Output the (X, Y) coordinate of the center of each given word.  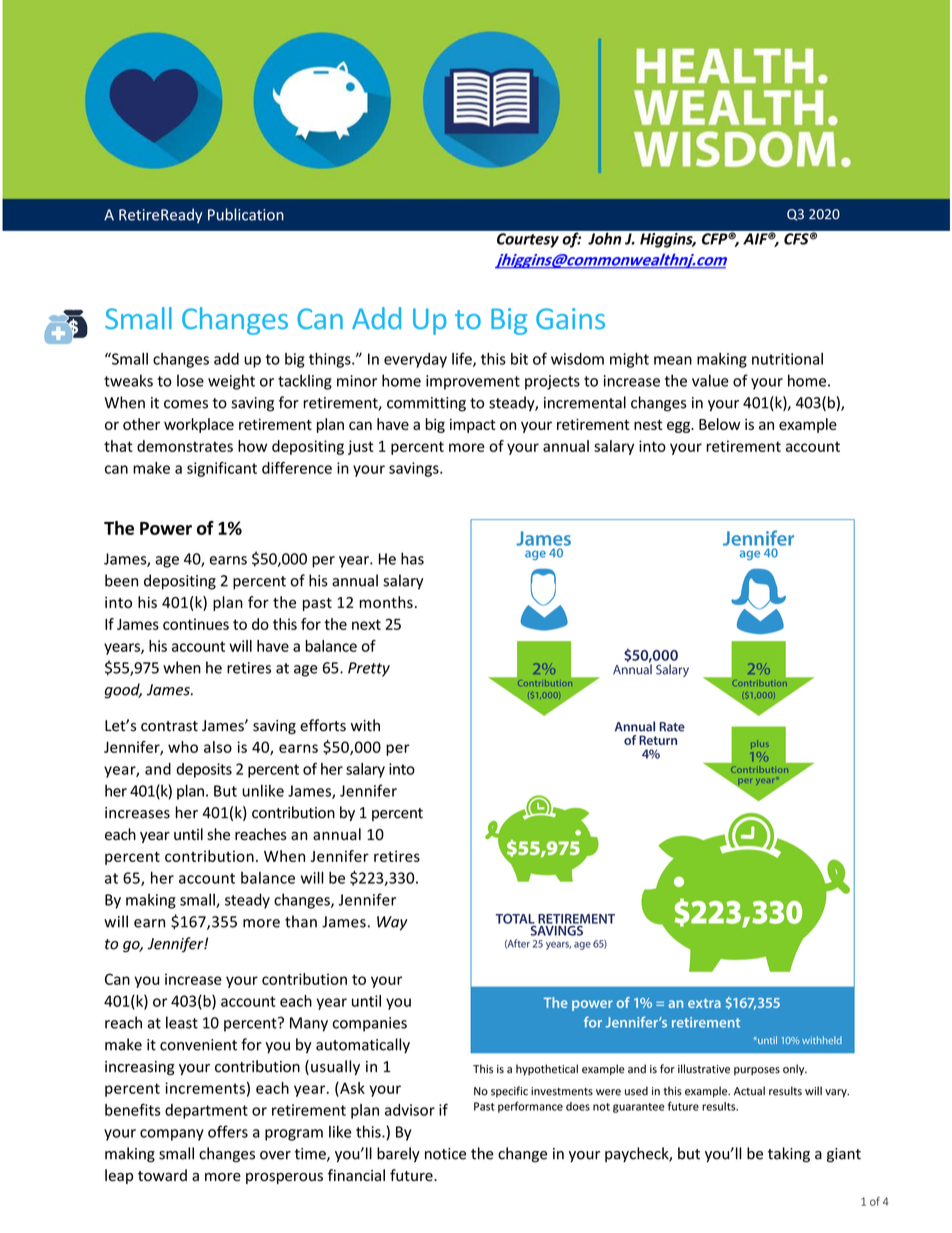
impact (473, 425)
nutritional (787, 359)
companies (369, 1024)
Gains (570, 318)
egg (680, 427)
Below (719, 424)
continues (196, 624)
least (182, 1022)
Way (392, 923)
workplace (199, 425)
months (386, 602)
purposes (757, 1071)
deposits (204, 770)
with (365, 725)
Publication (246, 214)
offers (228, 1131)
